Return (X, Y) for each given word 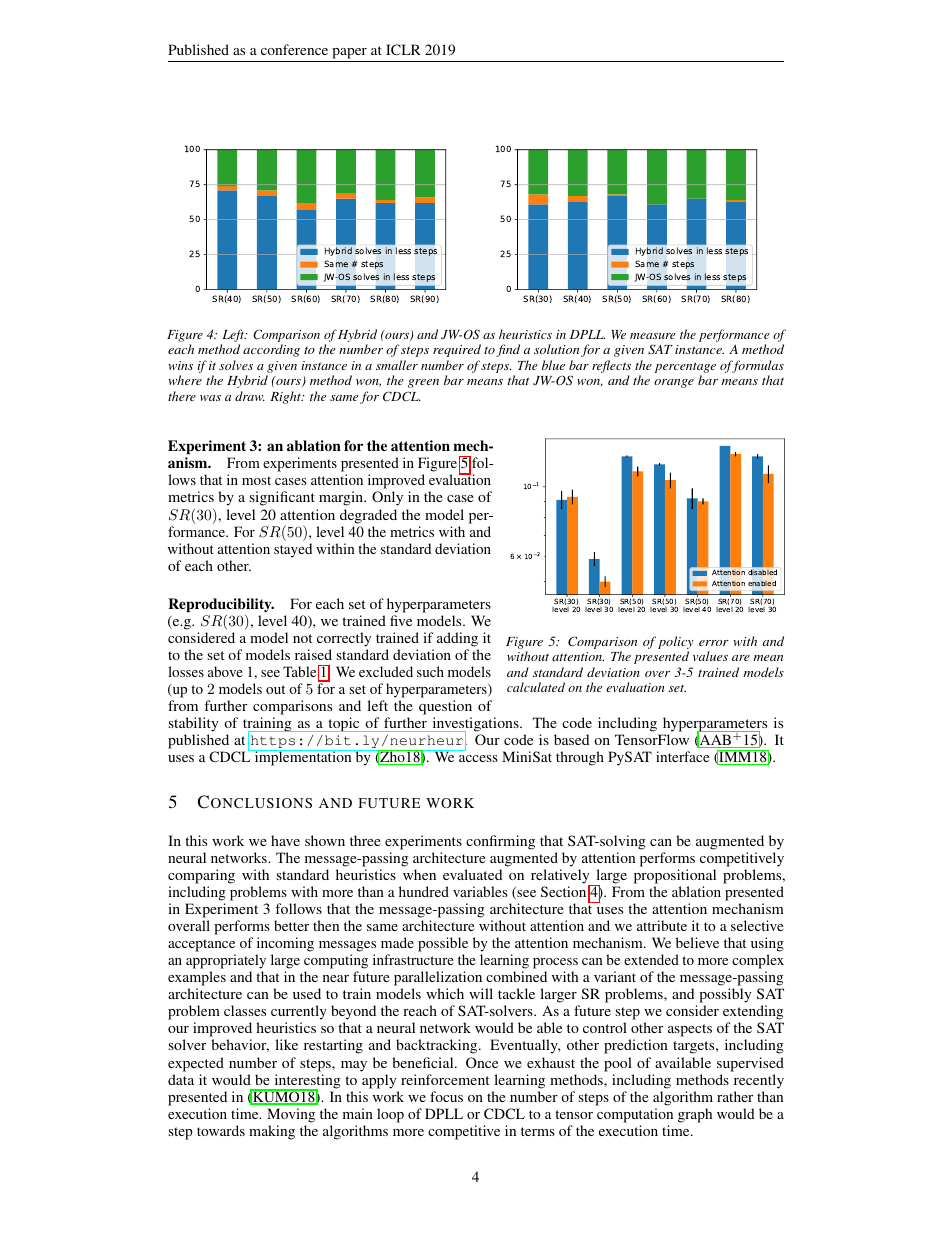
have (285, 840)
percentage (685, 369)
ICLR (403, 49)
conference (294, 49)
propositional (675, 876)
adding (457, 639)
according (271, 350)
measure (653, 336)
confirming (500, 842)
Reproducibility (221, 605)
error (714, 643)
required (457, 350)
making (272, 1132)
